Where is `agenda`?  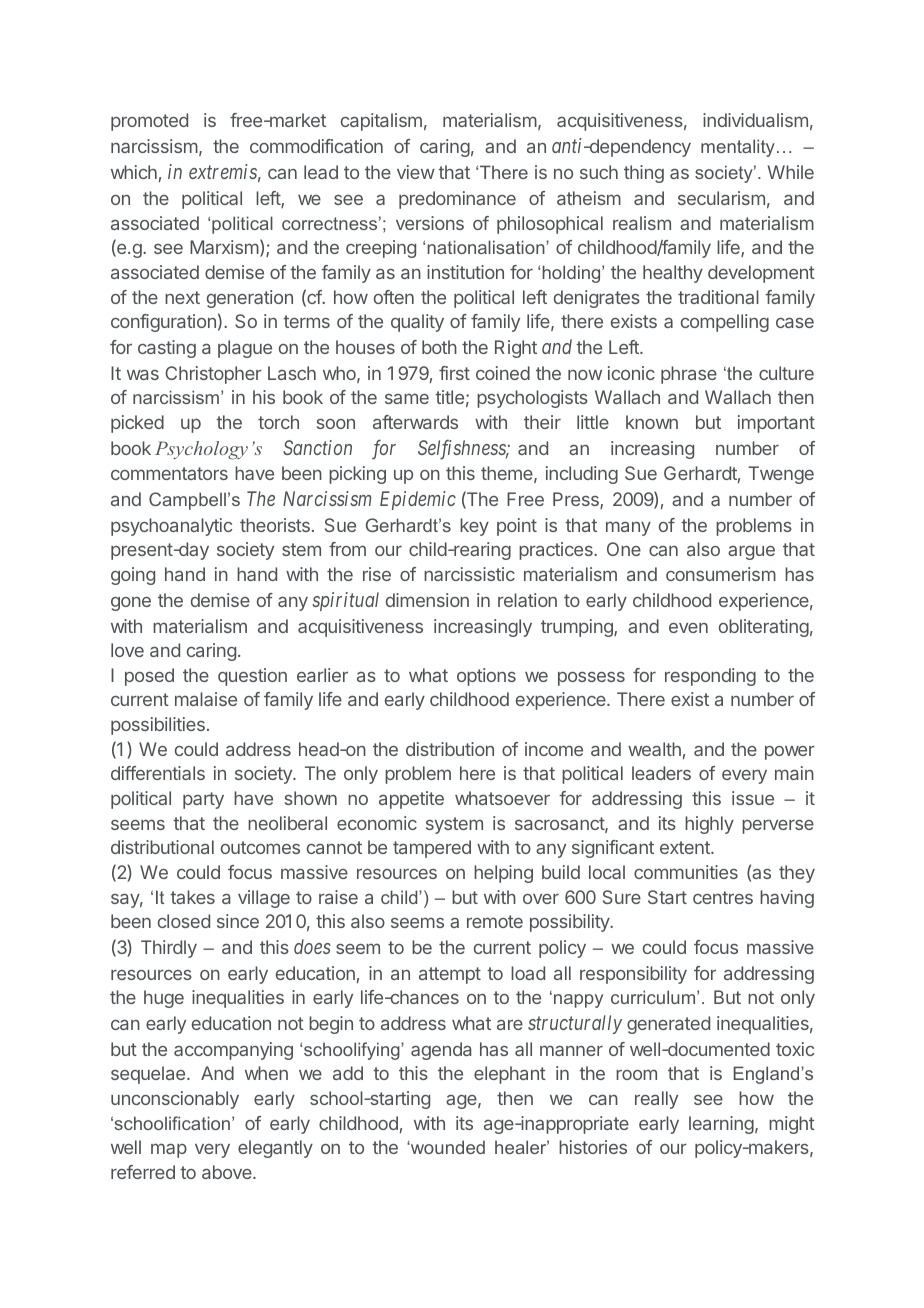 agenda is located at coordinates (441, 1051).
